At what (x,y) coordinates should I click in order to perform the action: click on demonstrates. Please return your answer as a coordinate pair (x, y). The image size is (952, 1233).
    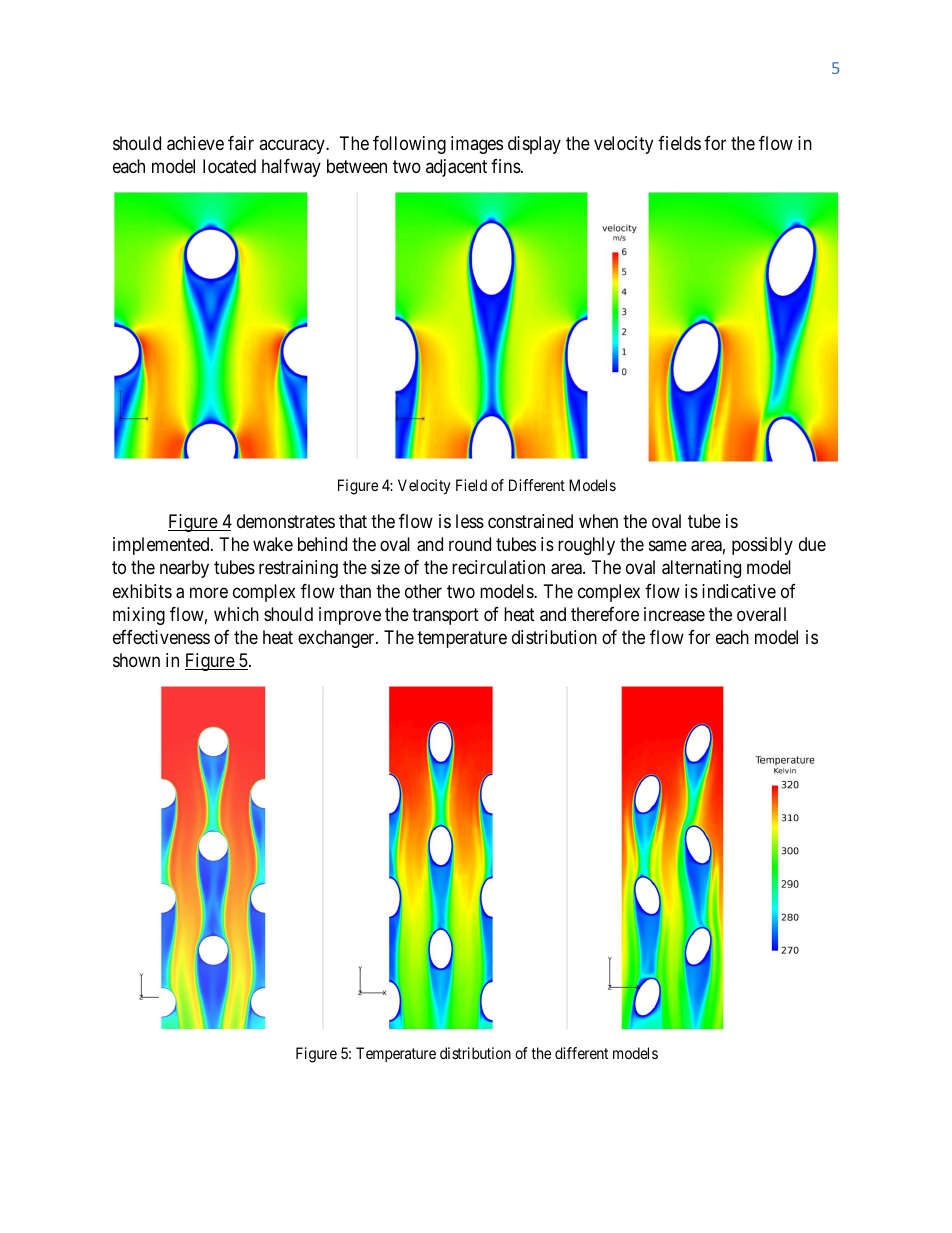
    Looking at the image, I should click on (286, 521).
